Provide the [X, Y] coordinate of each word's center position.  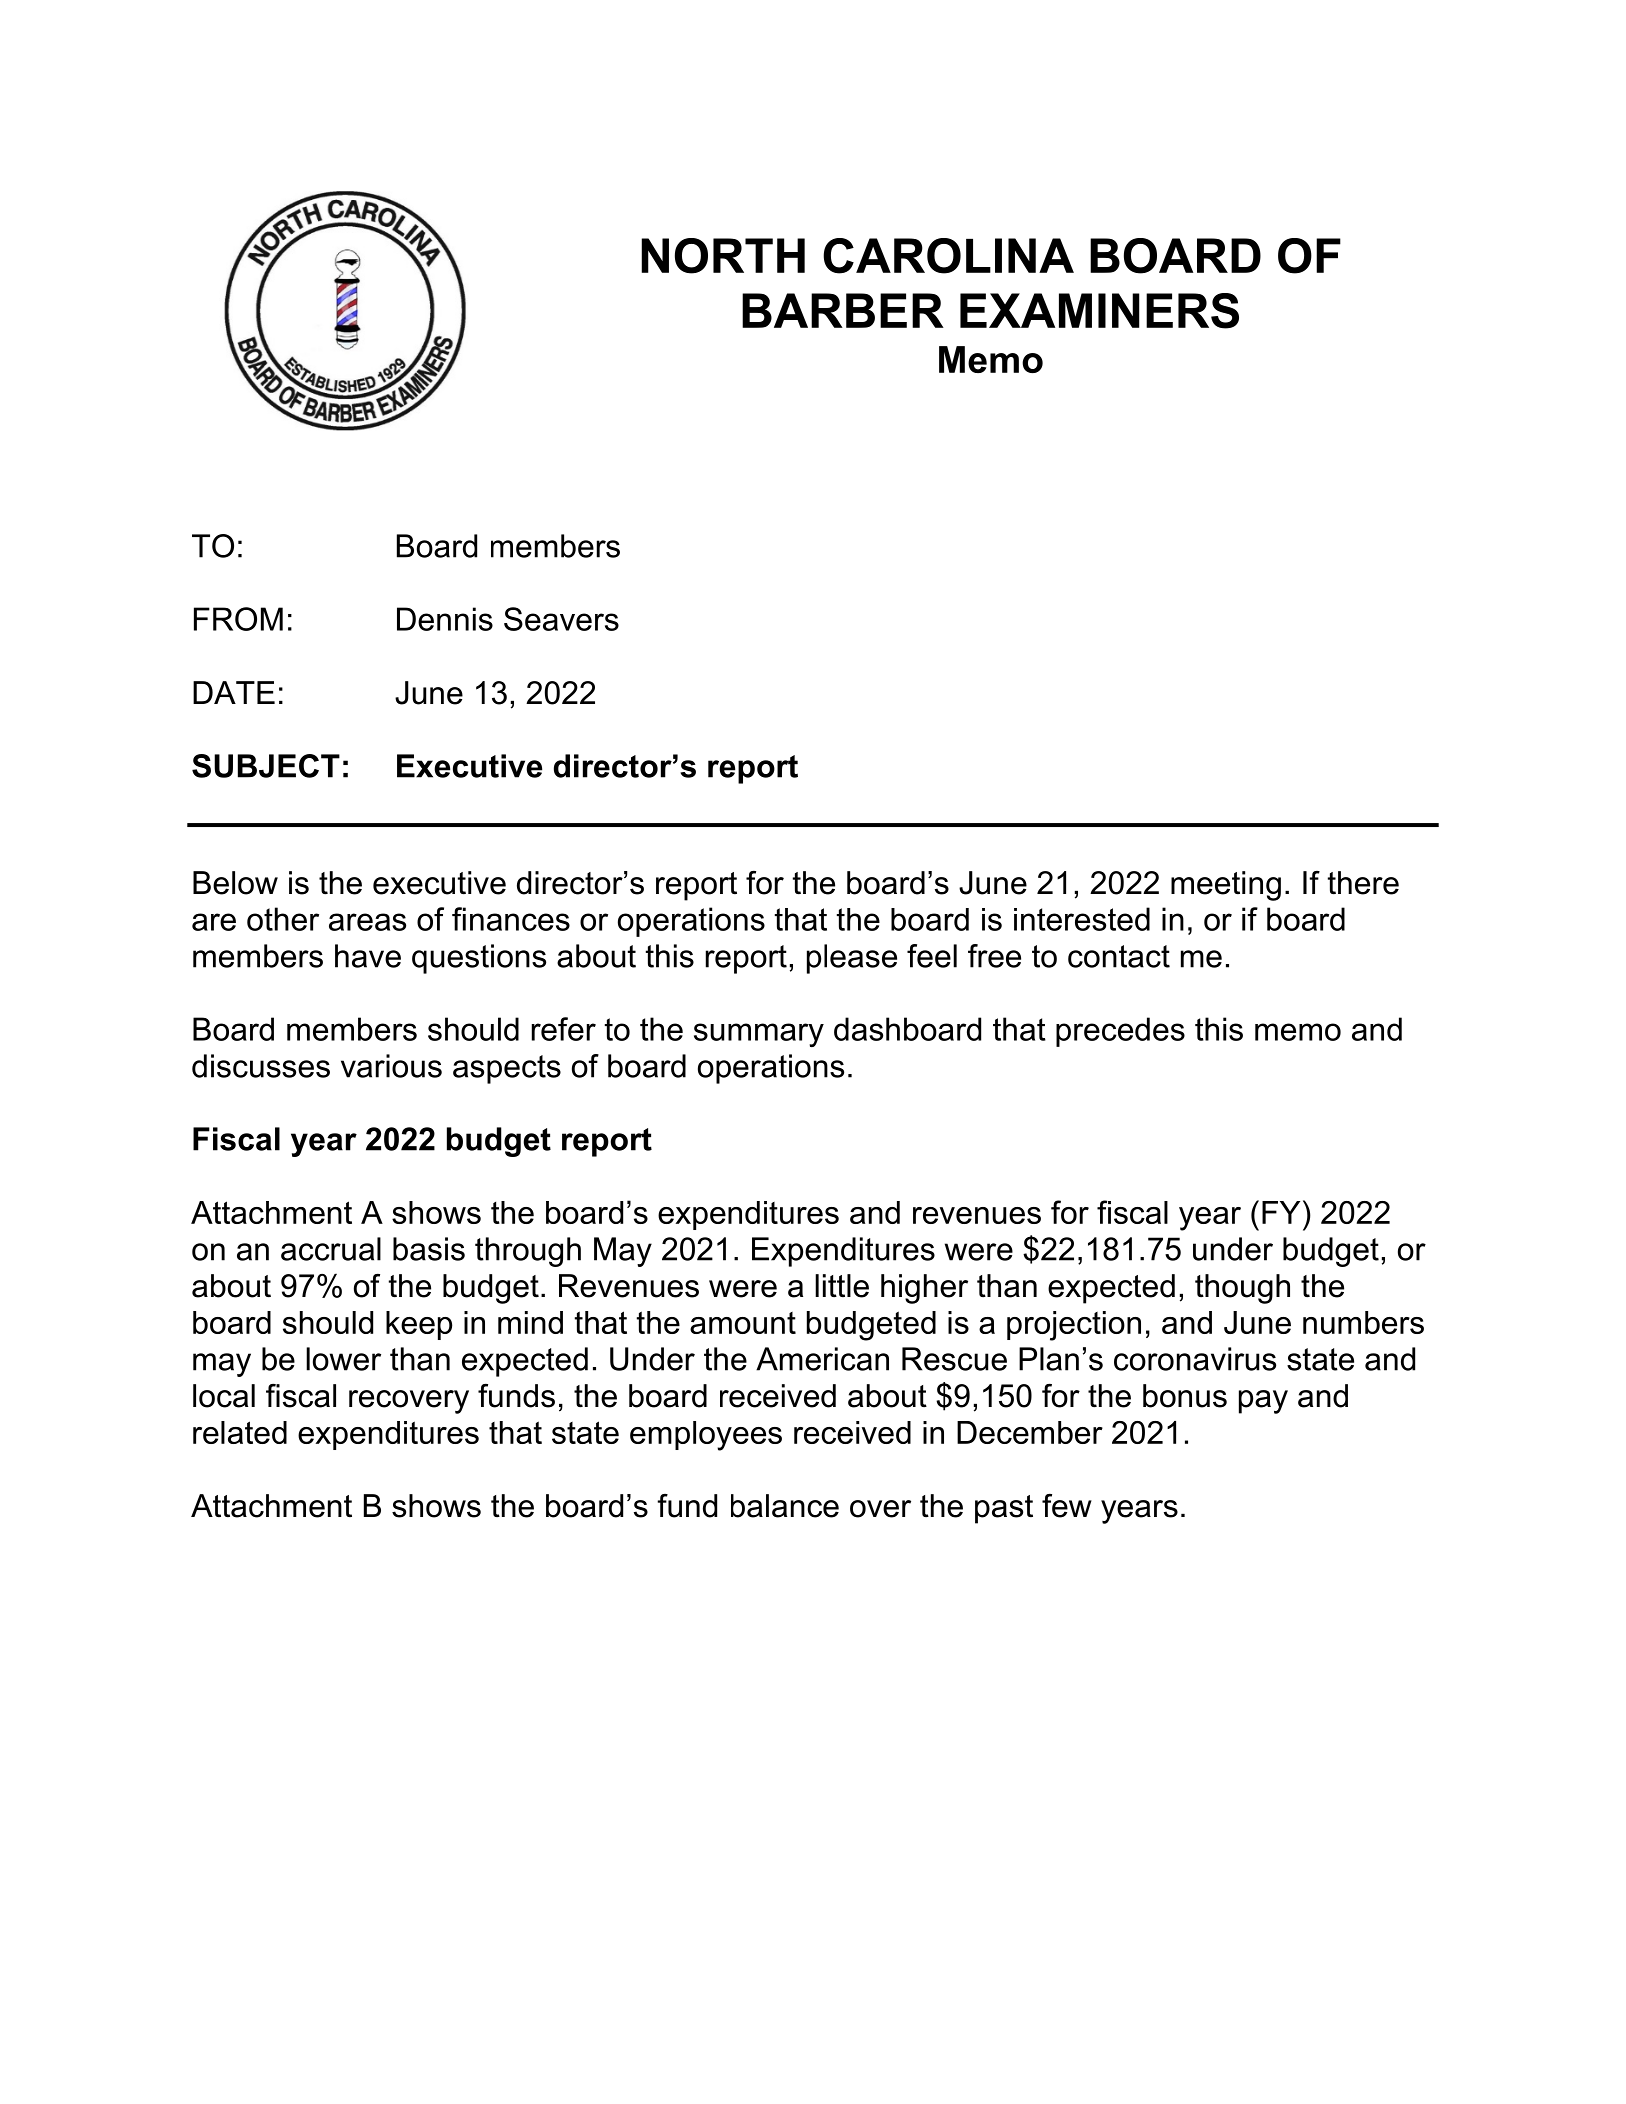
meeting [1226, 886]
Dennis [445, 619]
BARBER [843, 310]
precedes [1120, 1032]
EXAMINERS [1099, 311]
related [240, 1432]
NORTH [723, 256]
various [391, 1066]
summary [759, 1035]
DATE [234, 692]
